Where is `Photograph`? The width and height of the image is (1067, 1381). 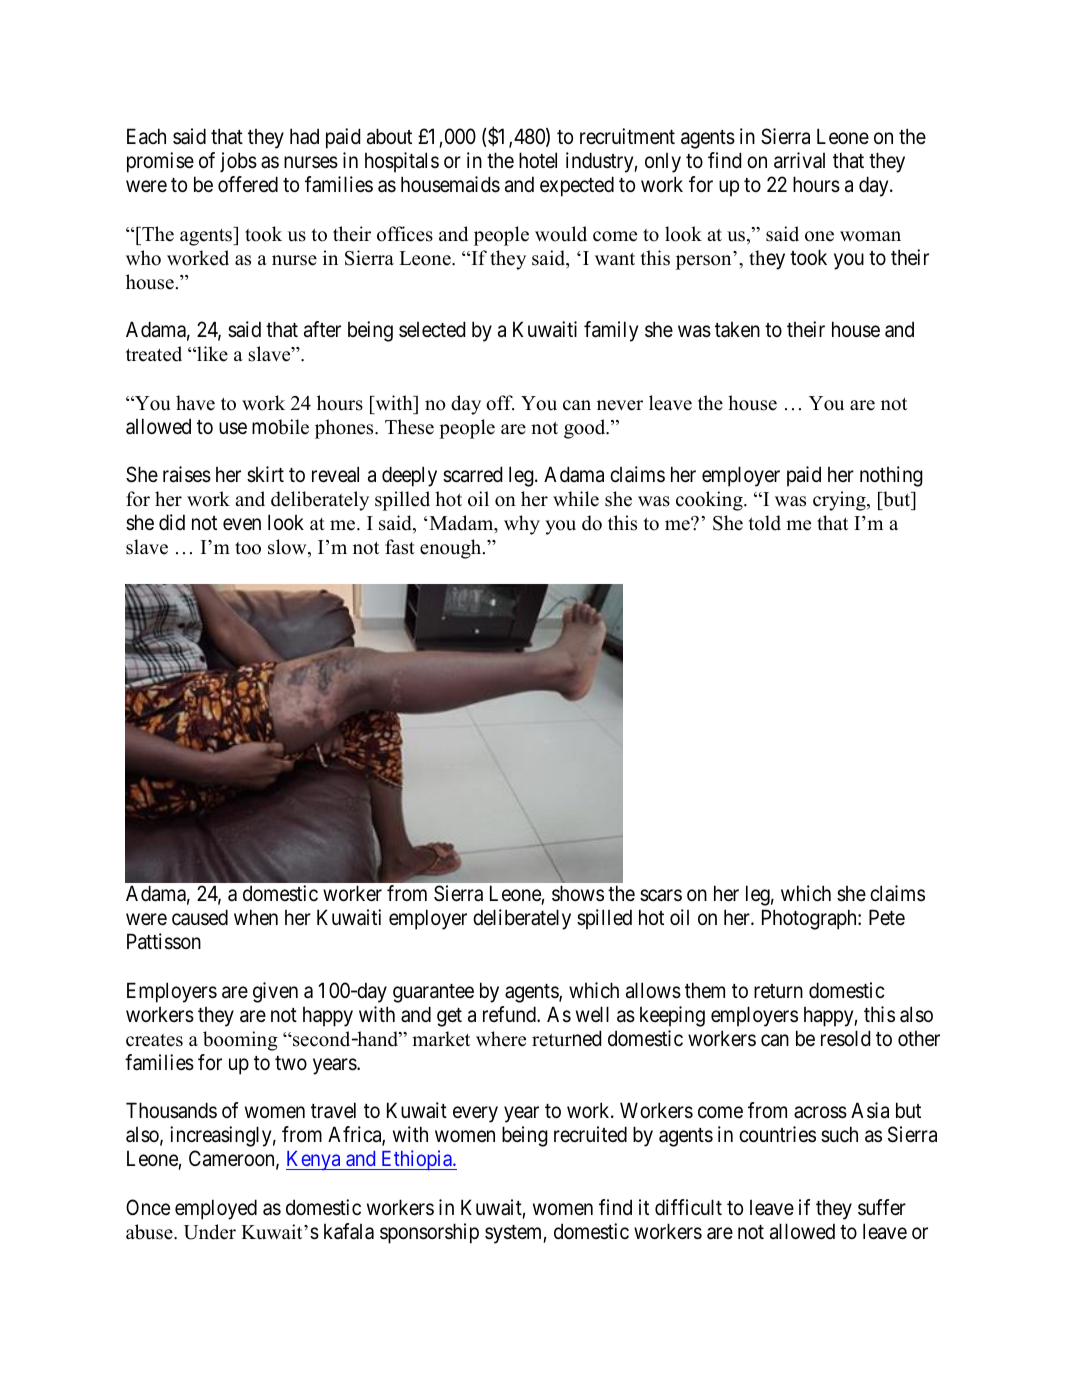 Photograph is located at coordinates (810, 919).
